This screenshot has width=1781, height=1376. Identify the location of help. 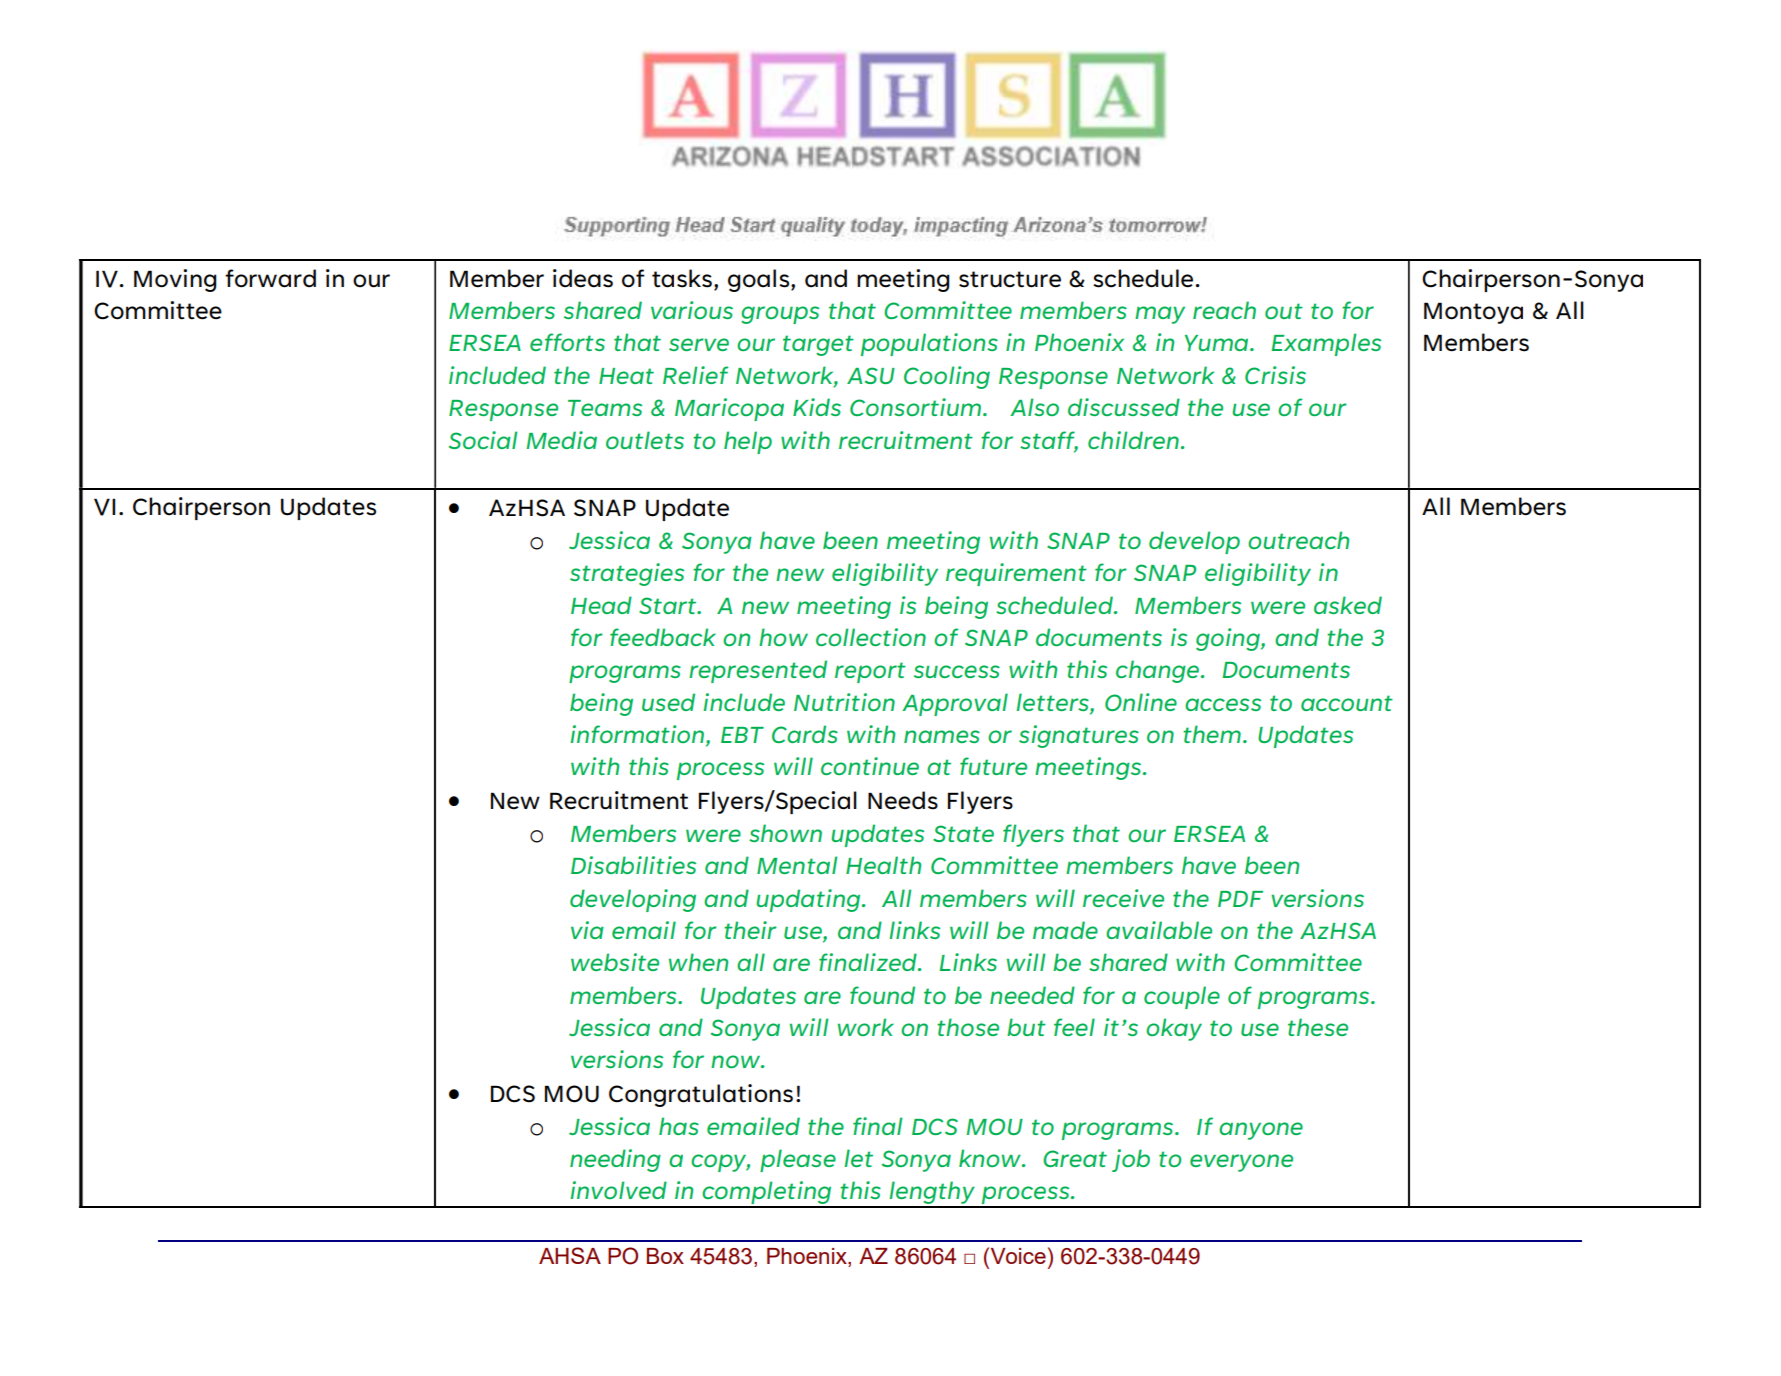
(748, 442).
